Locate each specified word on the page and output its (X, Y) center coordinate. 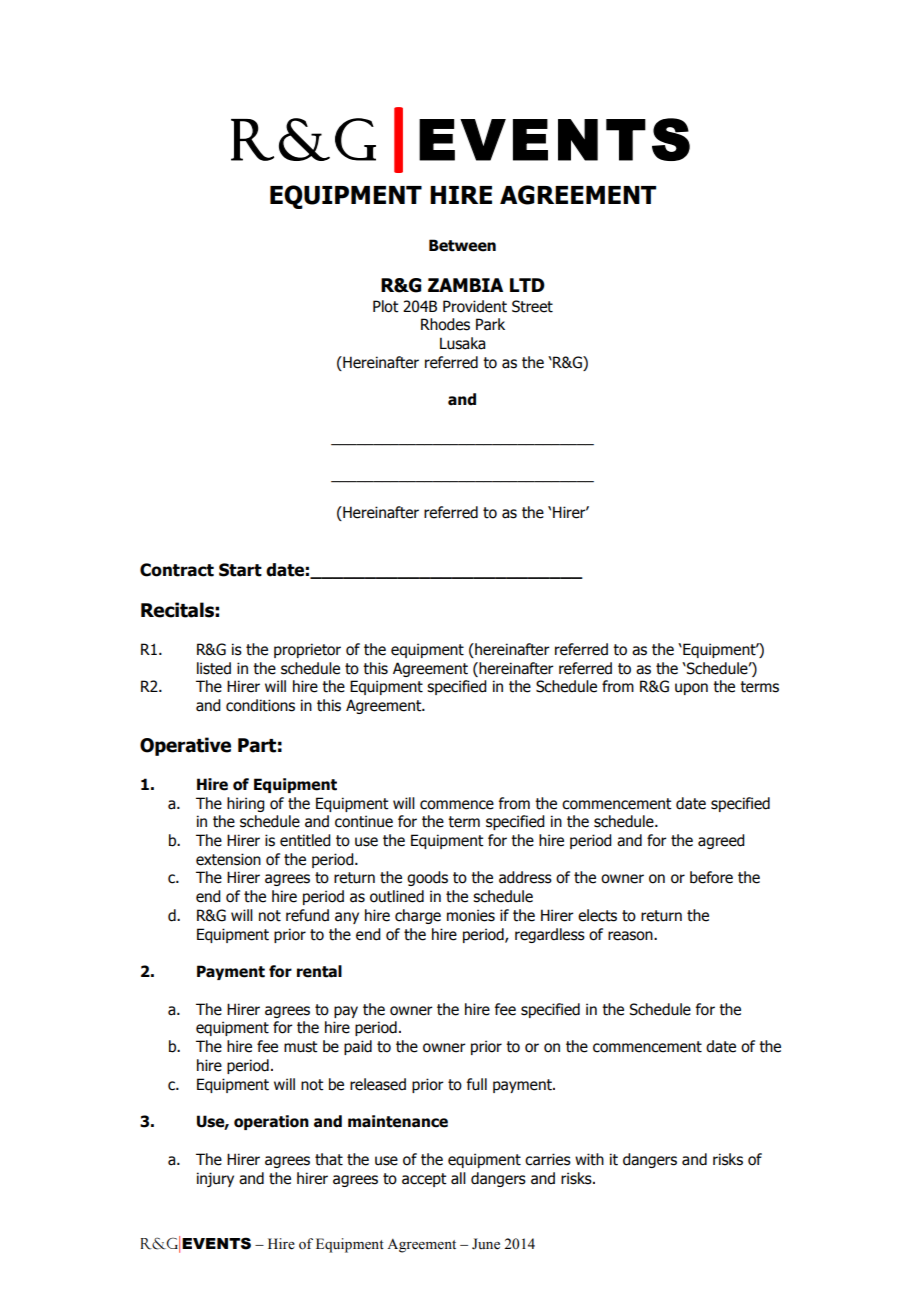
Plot (386, 306)
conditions (260, 705)
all (458, 1178)
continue (364, 821)
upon (691, 689)
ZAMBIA (465, 285)
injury (215, 1179)
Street (532, 306)
